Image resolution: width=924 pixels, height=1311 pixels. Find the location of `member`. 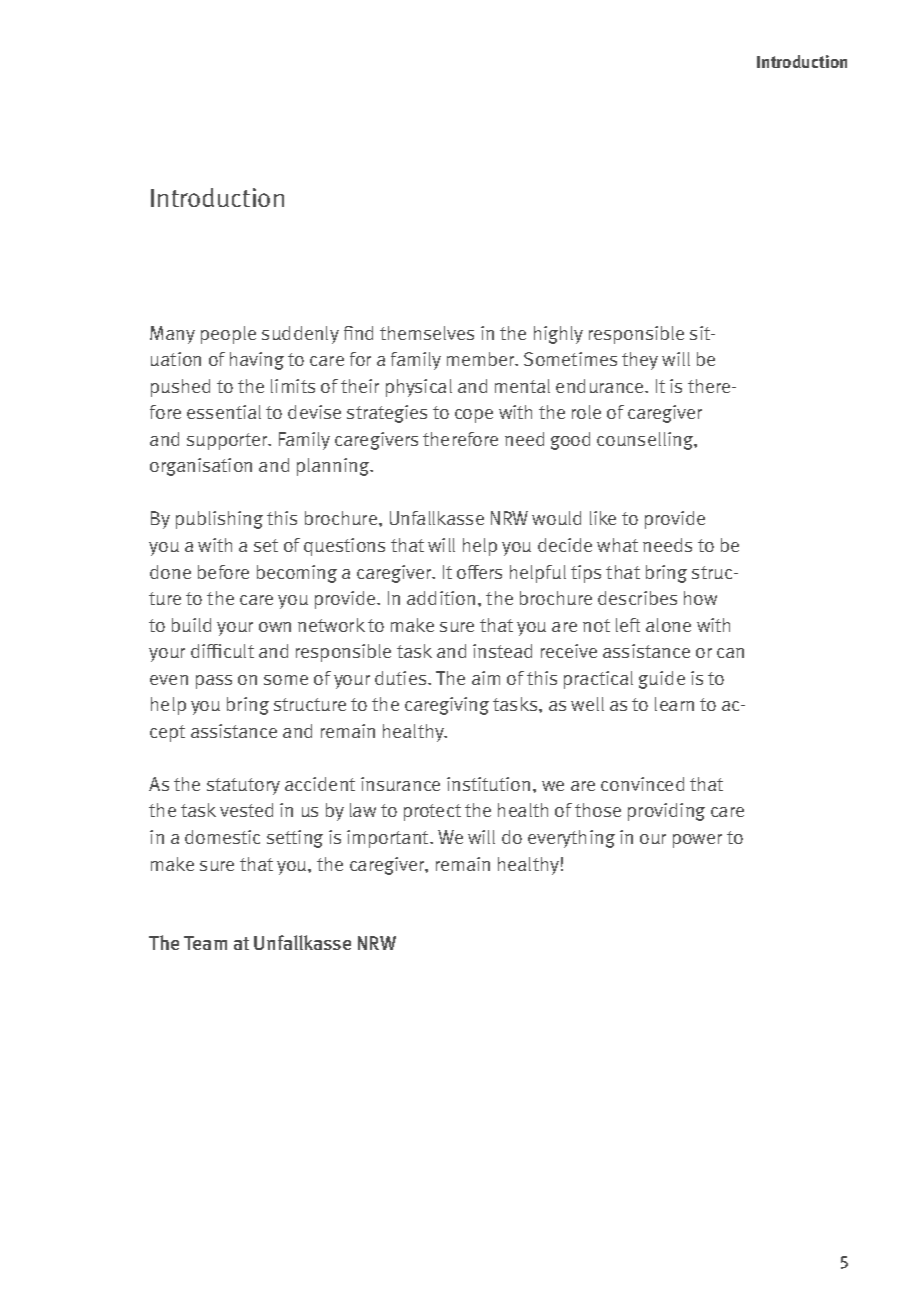

member is located at coordinates (482, 359).
